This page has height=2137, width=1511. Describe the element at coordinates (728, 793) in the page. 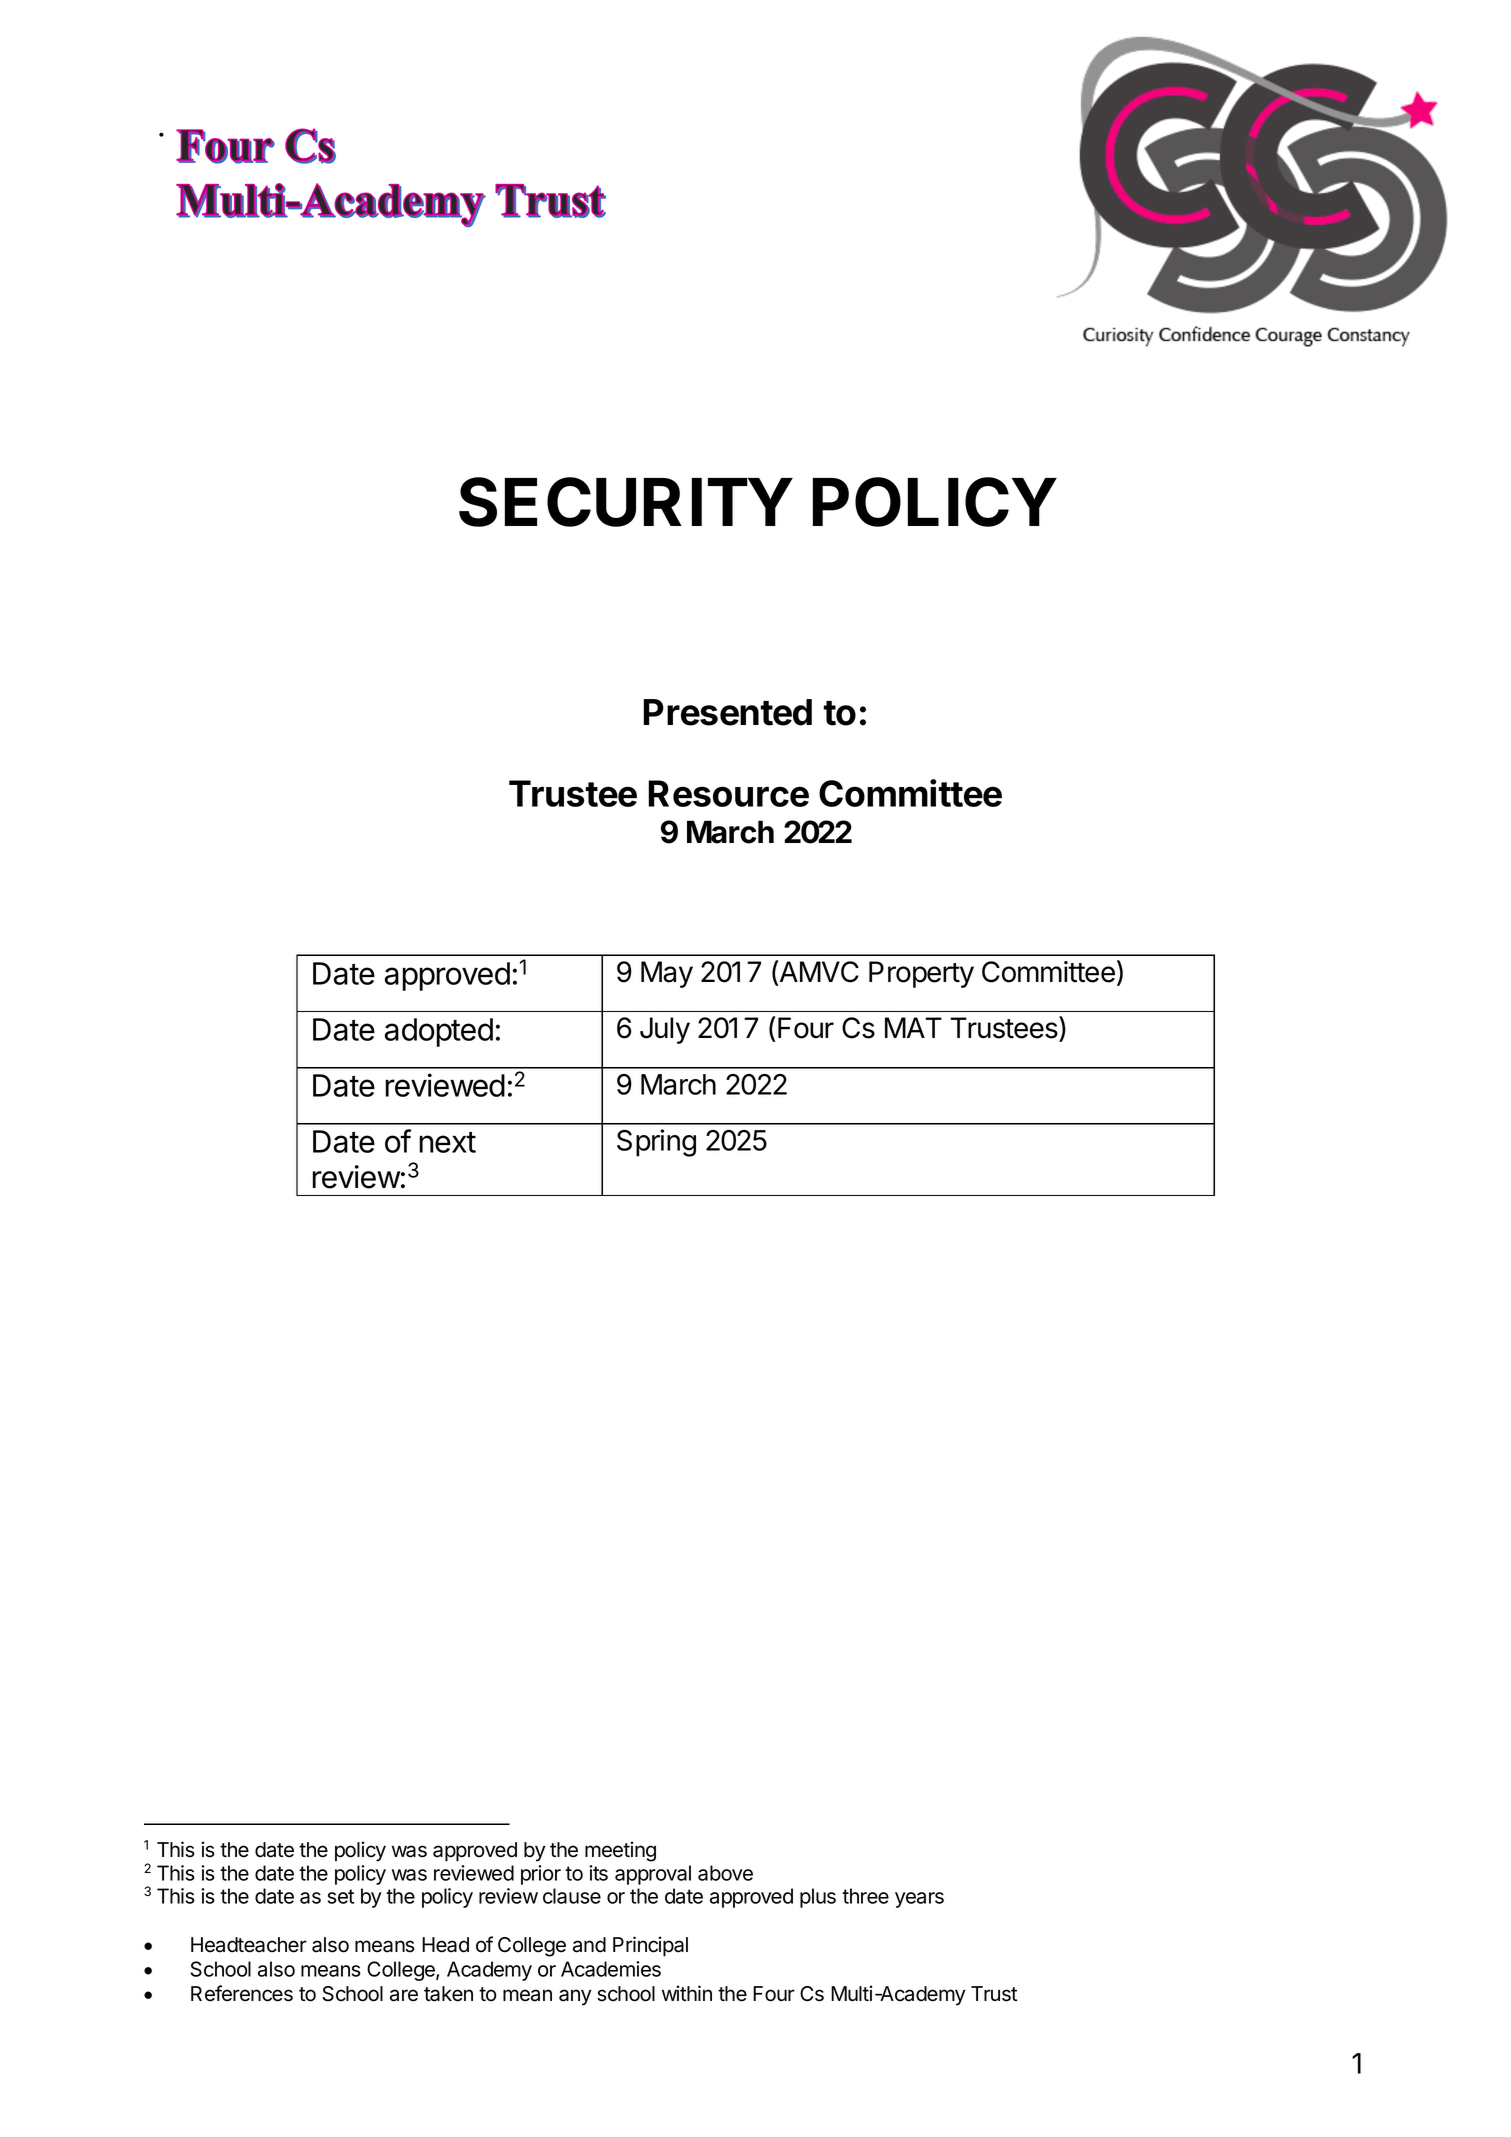

I see `Resource` at that location.
